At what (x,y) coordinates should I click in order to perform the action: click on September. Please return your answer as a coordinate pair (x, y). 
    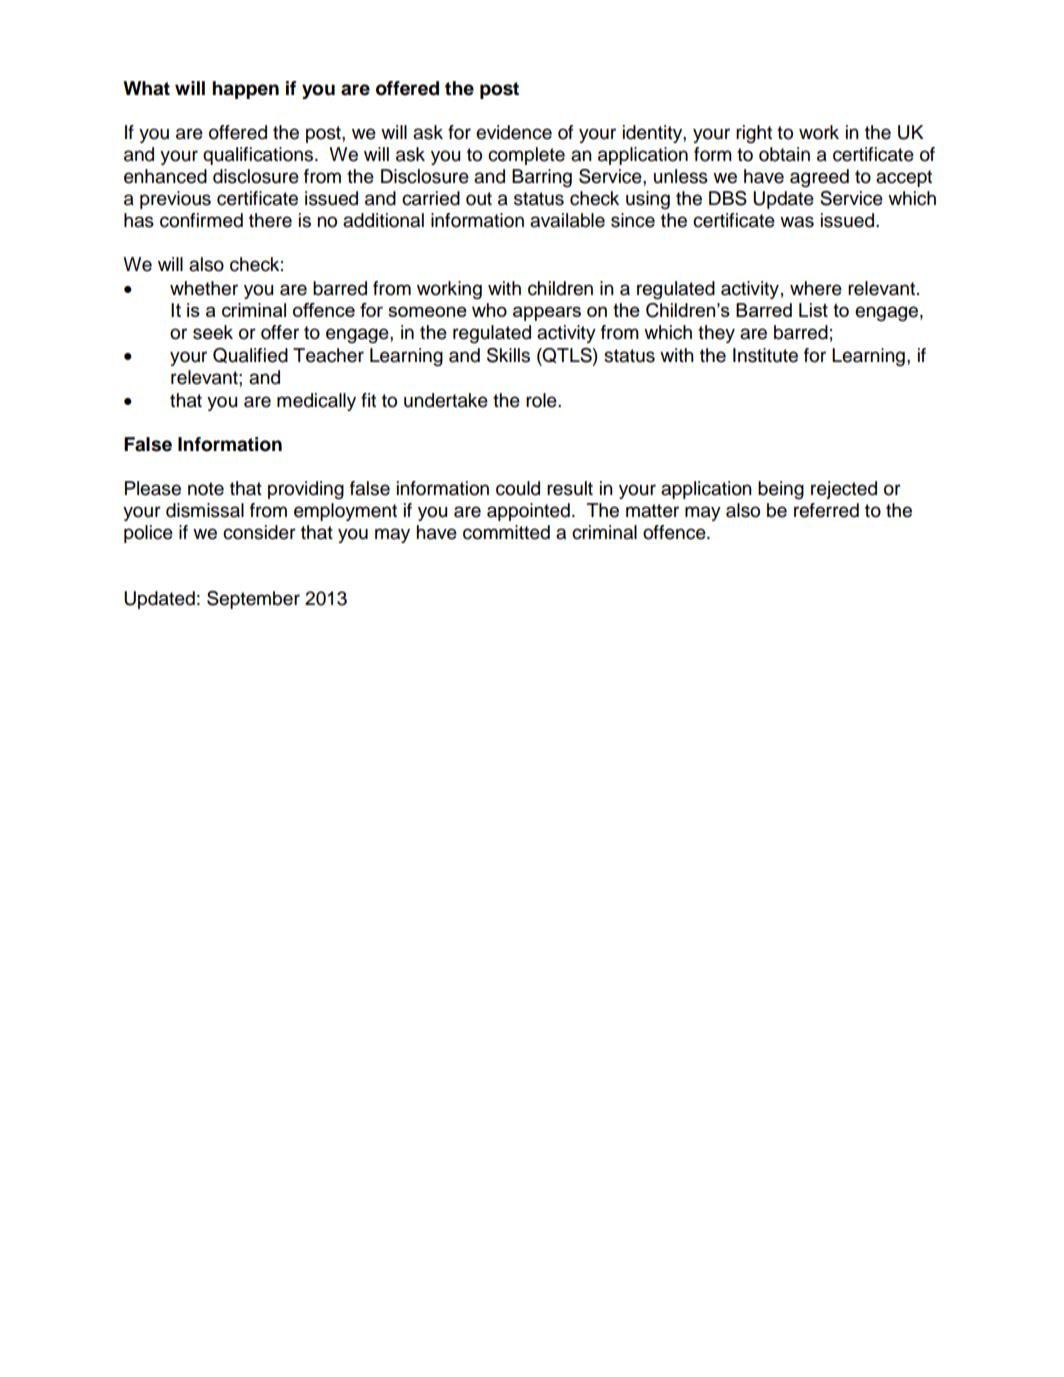
    Looking at the image, I should click on (253, 600).
